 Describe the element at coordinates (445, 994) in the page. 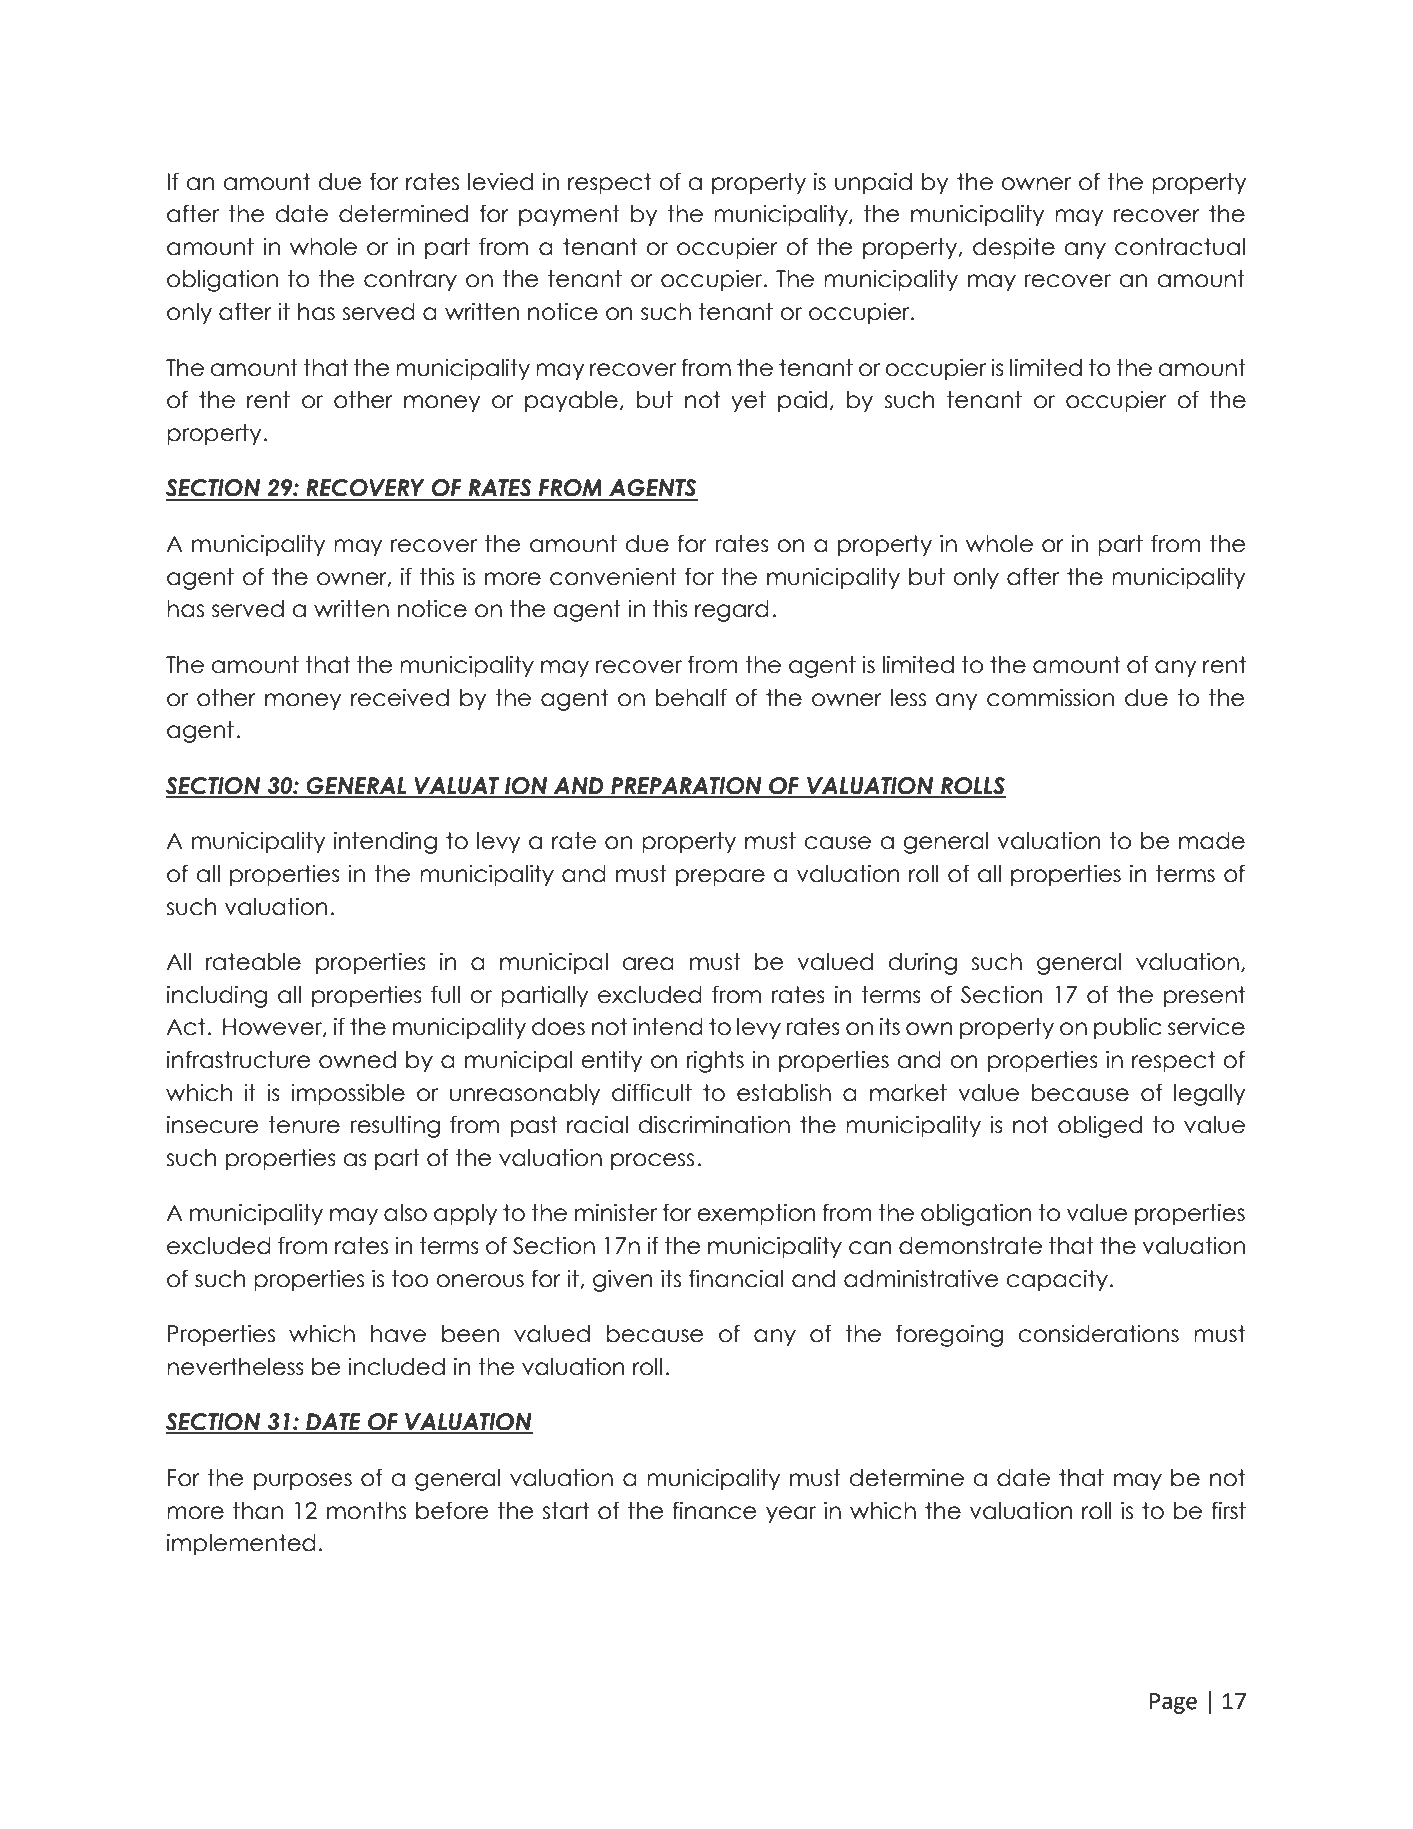

I see `full` at that location.
